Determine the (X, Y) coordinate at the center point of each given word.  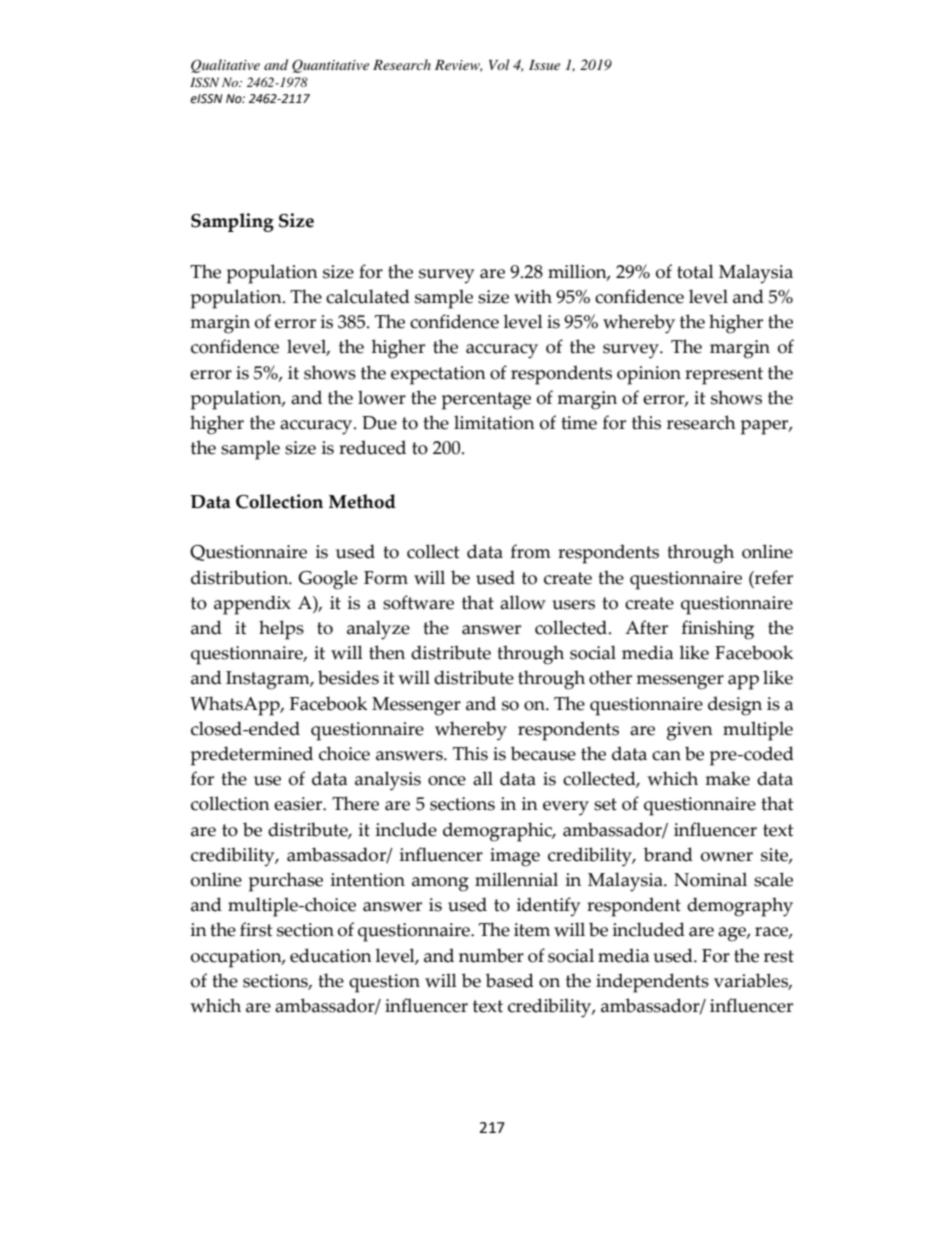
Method (362, 501)
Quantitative (330, 66)
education (331, 955)
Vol (499, 64)
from (531, 551)
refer (773, 577)
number (491, 955)
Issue (544, 65)
